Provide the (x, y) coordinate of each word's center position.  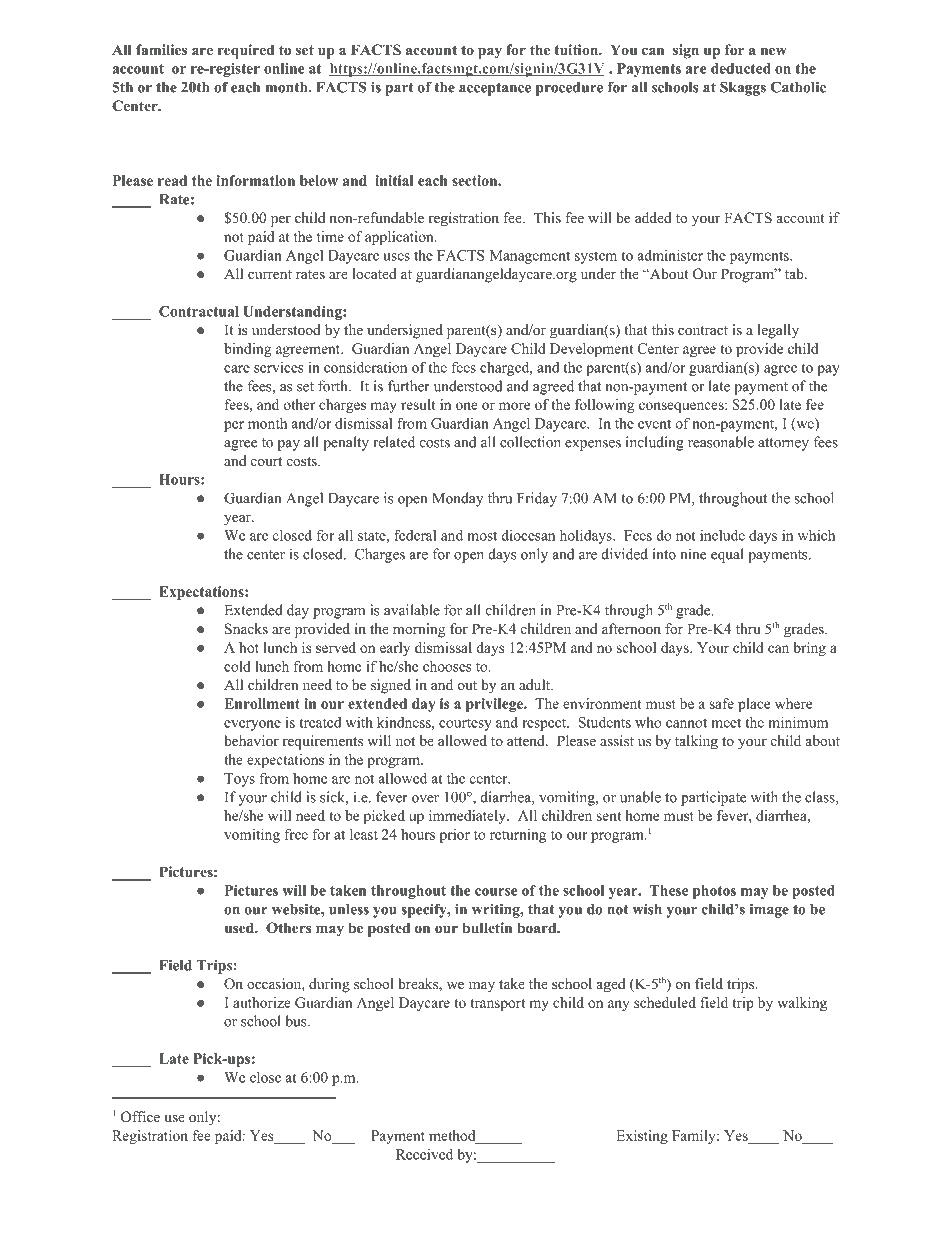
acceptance (495, 89)
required (246, 51)
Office (140, 1117)
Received (424, 1154)
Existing (642, 1137)
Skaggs (743, 88)
